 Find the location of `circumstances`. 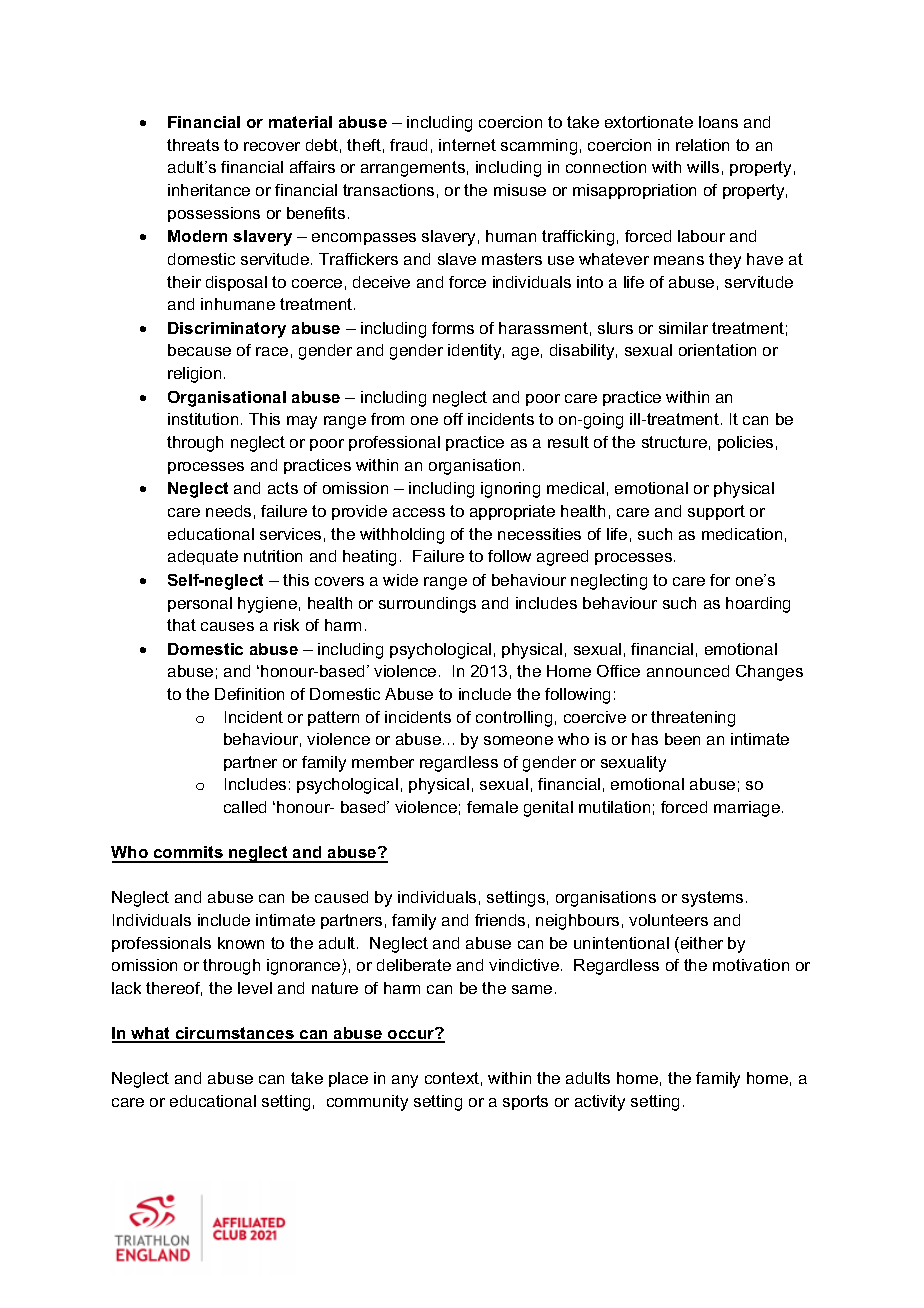

circumstances is located at coordinates (234, 1034).
